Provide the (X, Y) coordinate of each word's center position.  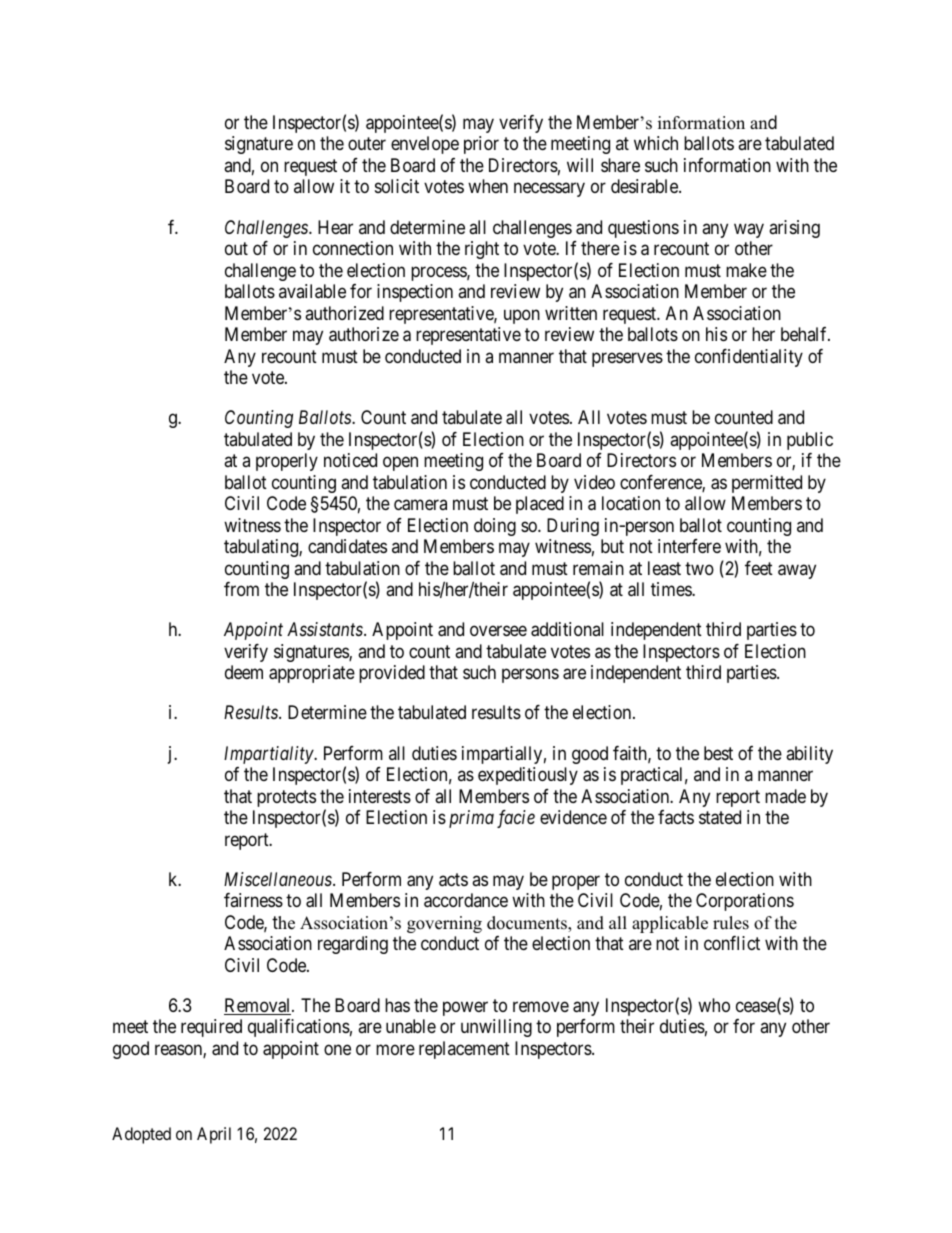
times (672, 589)
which (656, 143)
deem (244, 672)
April (214, 1135)
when (488, 186)
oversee (498, 631)
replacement (464, 1050)
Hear (335, 227)
